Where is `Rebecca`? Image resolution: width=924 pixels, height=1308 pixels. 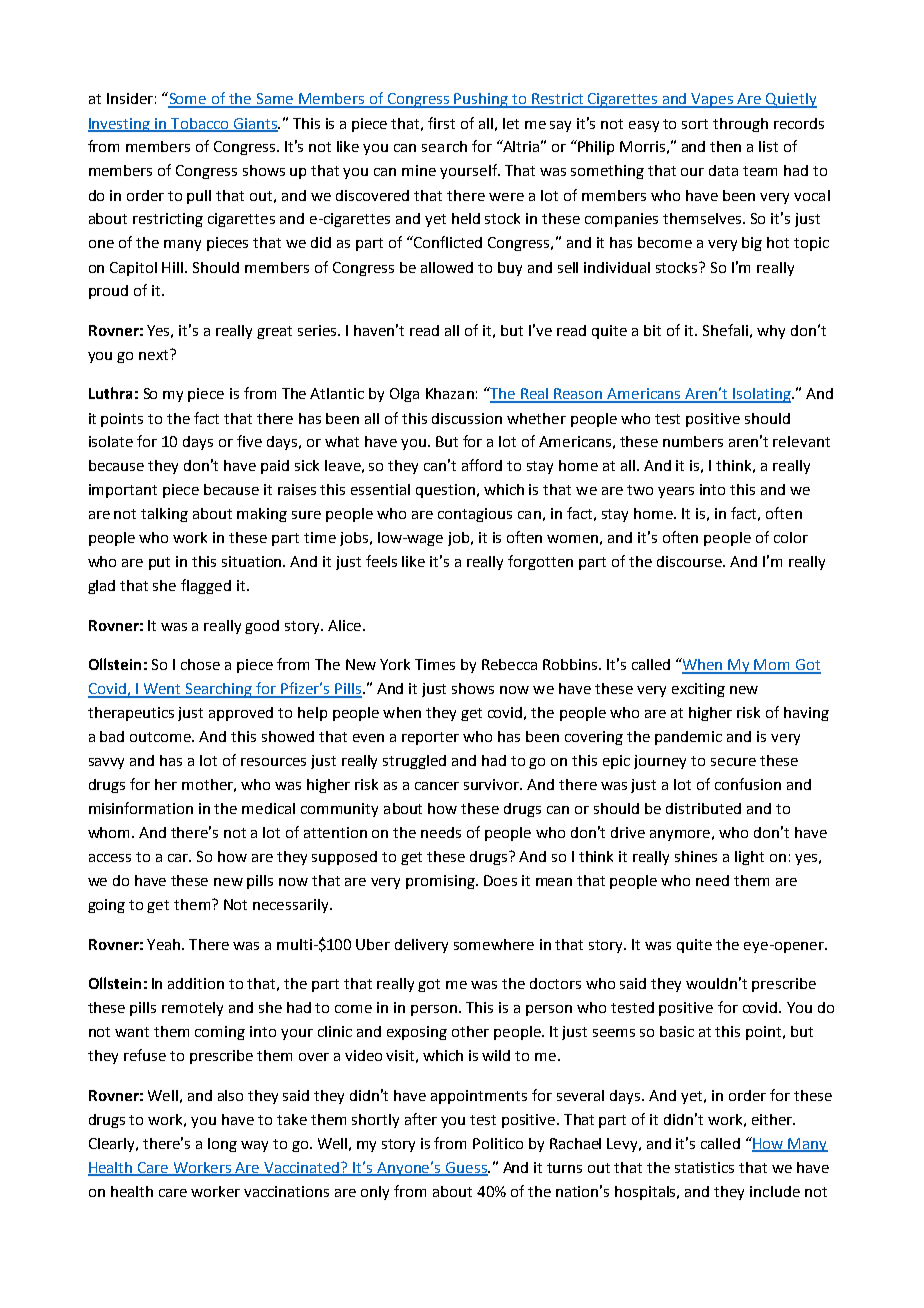 Rebecca is located at coordinates (509, 664).
